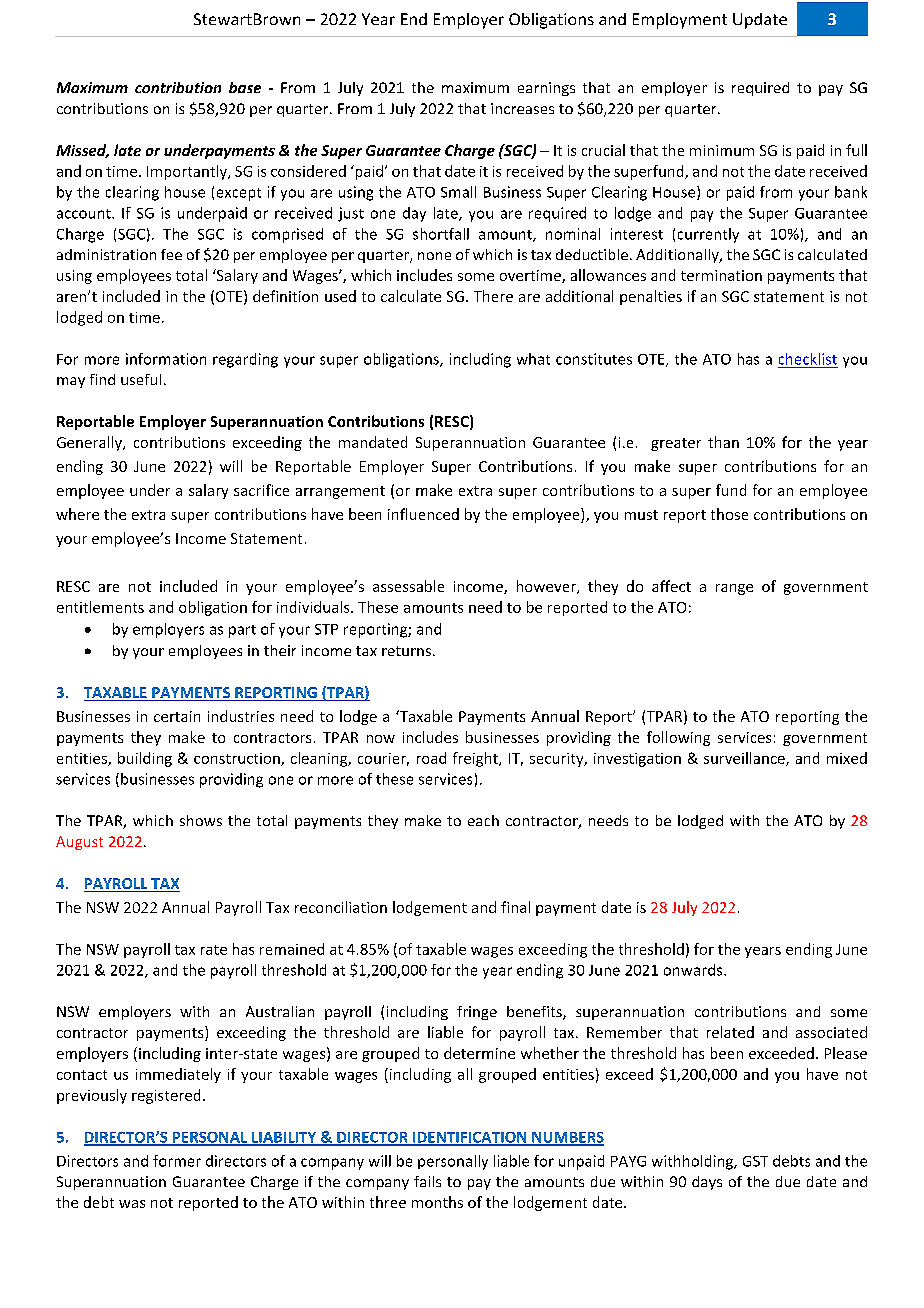 The image size is (924, 1308). What do you see at coordinates (201, 820) in the screenshot?
I see `shows` at bounding box center [201, 820].
